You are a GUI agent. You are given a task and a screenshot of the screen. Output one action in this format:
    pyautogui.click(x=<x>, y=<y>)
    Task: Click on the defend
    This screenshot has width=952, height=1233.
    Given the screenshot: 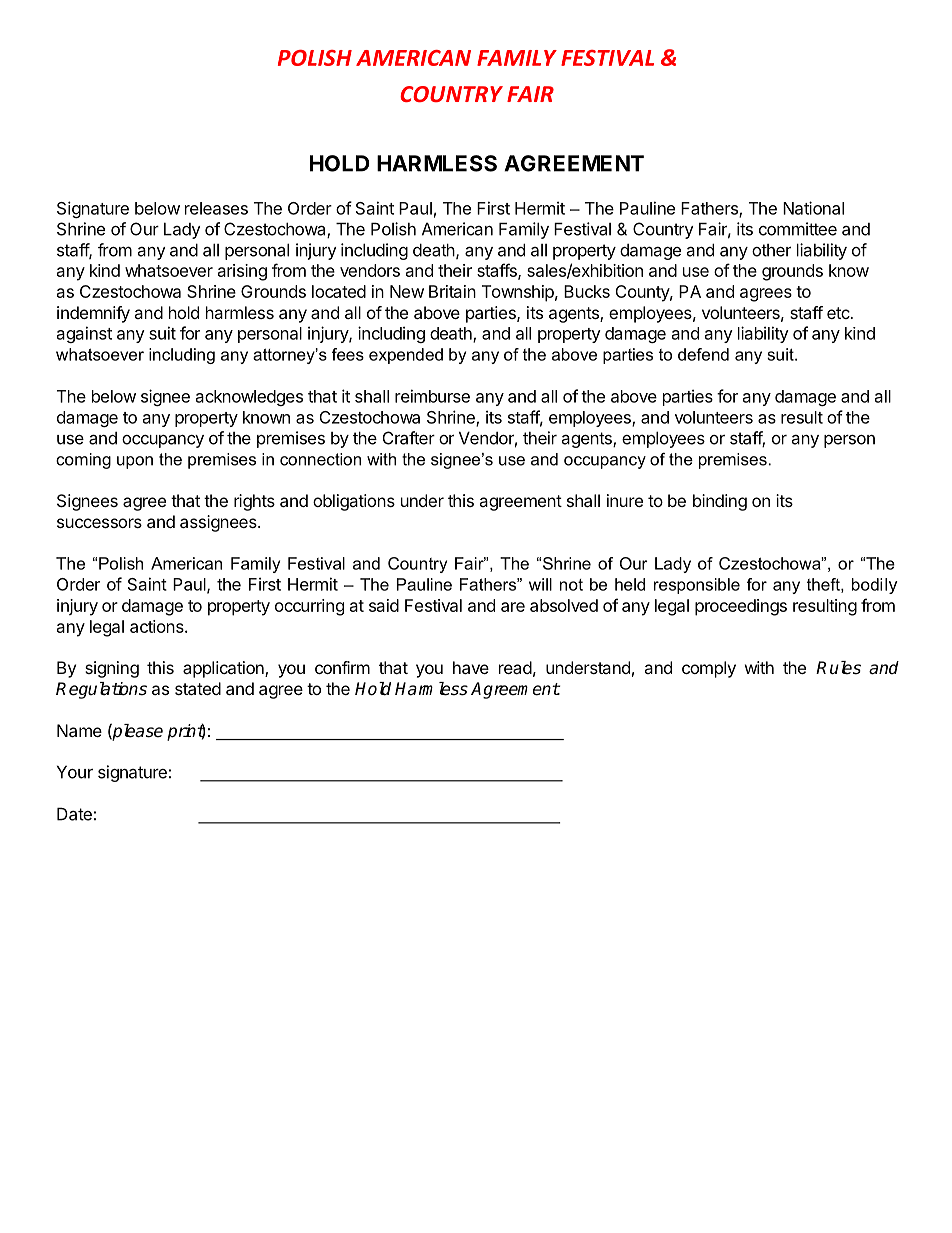 What is the action you would take?
    pyautogui.click(x=703, y=354)
